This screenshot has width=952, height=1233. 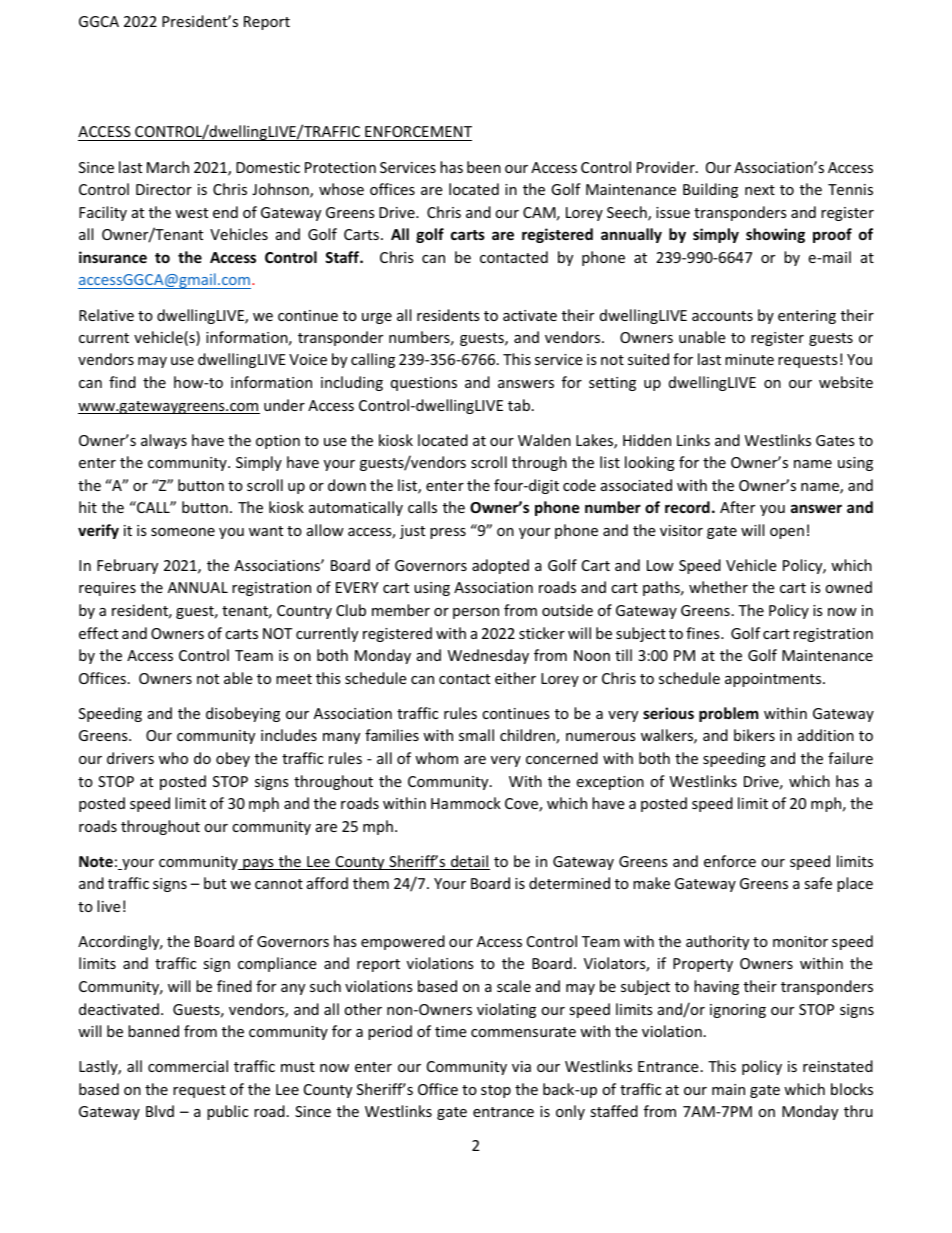 I want to click on includes, so click(x=289, y=735).
